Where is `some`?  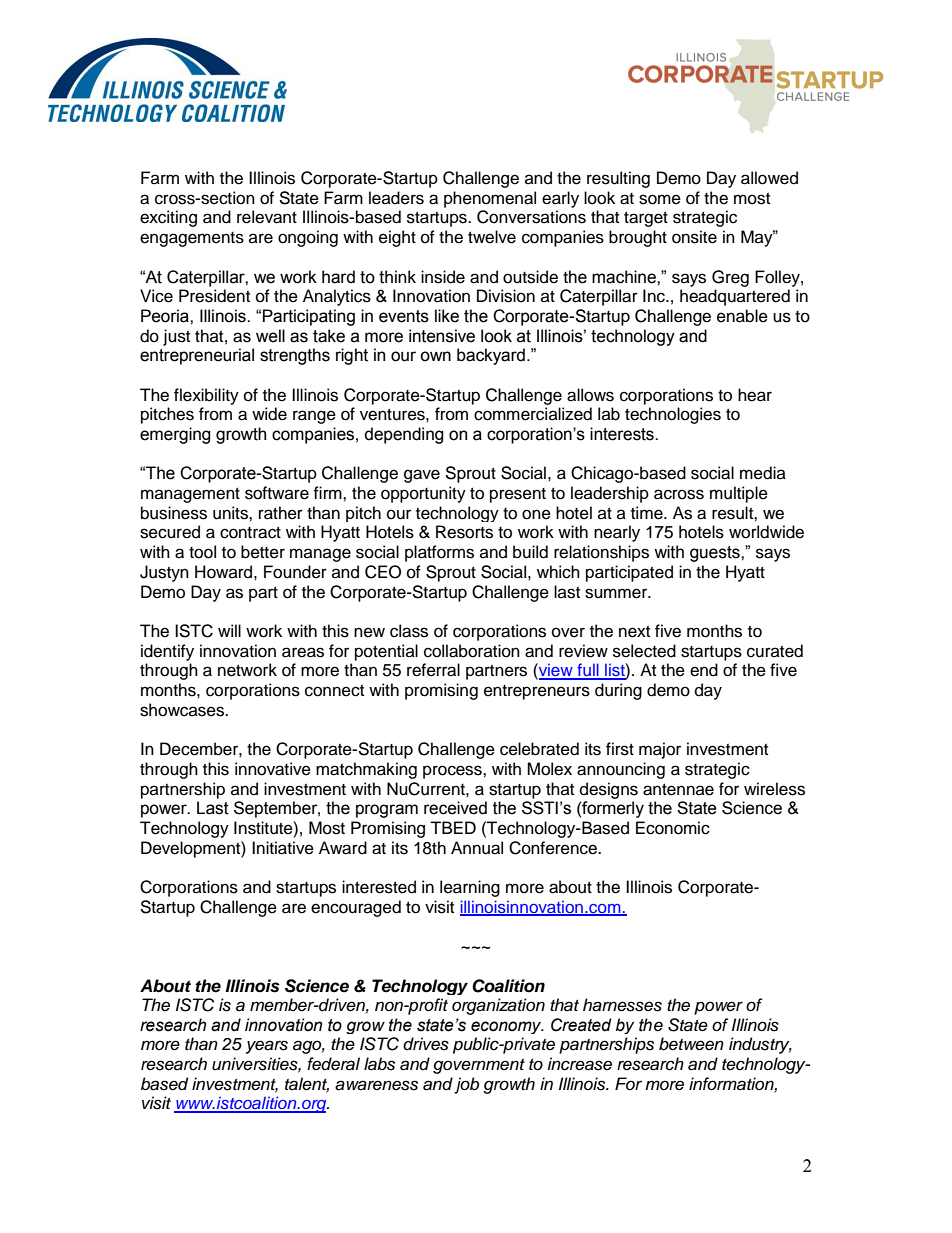 some is located at coordinates (660, 199).
